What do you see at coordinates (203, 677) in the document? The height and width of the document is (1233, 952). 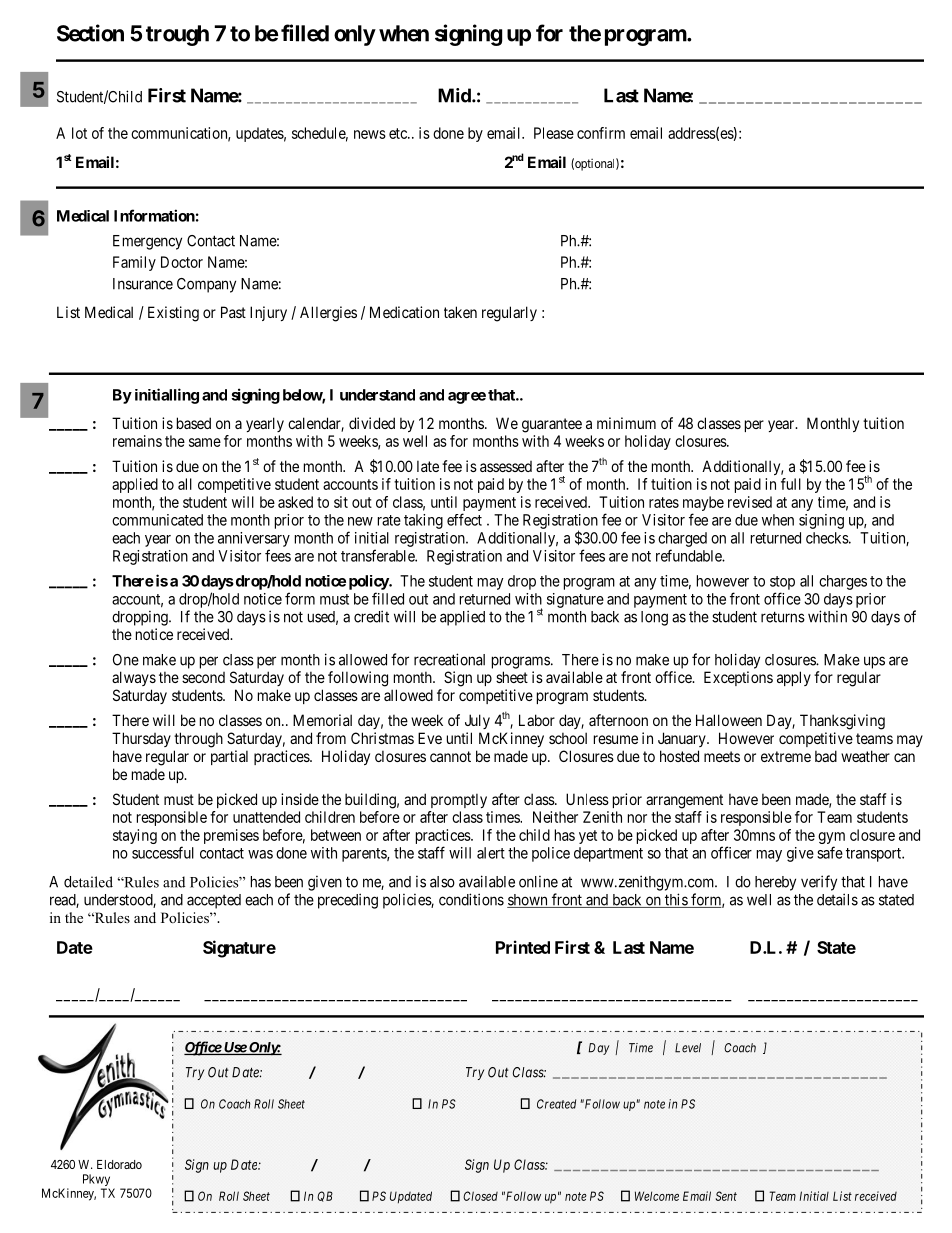 I see `second` at bounding box center [203, 677].
